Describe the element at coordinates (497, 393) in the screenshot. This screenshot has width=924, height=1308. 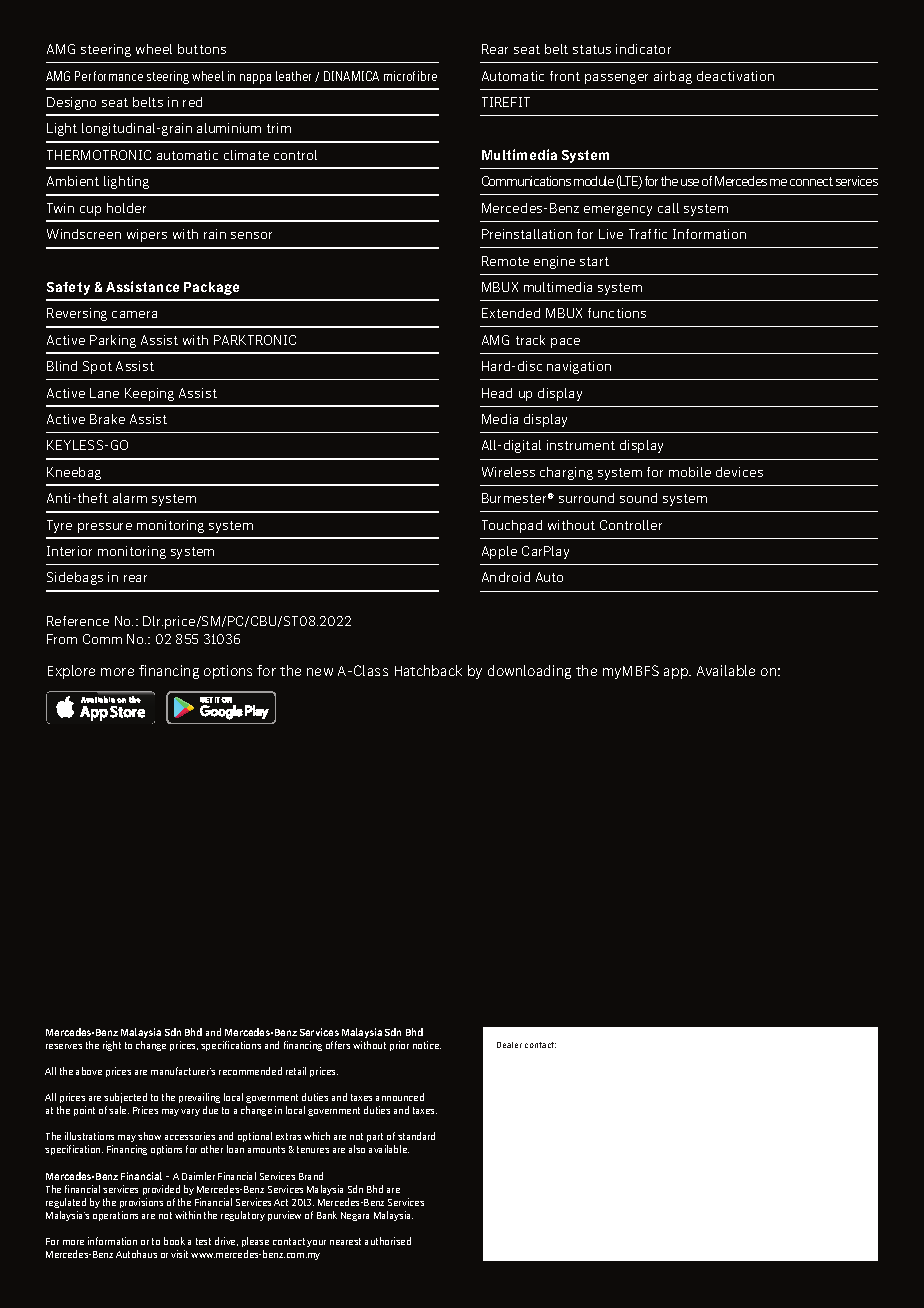
I see `Head` at that location.
